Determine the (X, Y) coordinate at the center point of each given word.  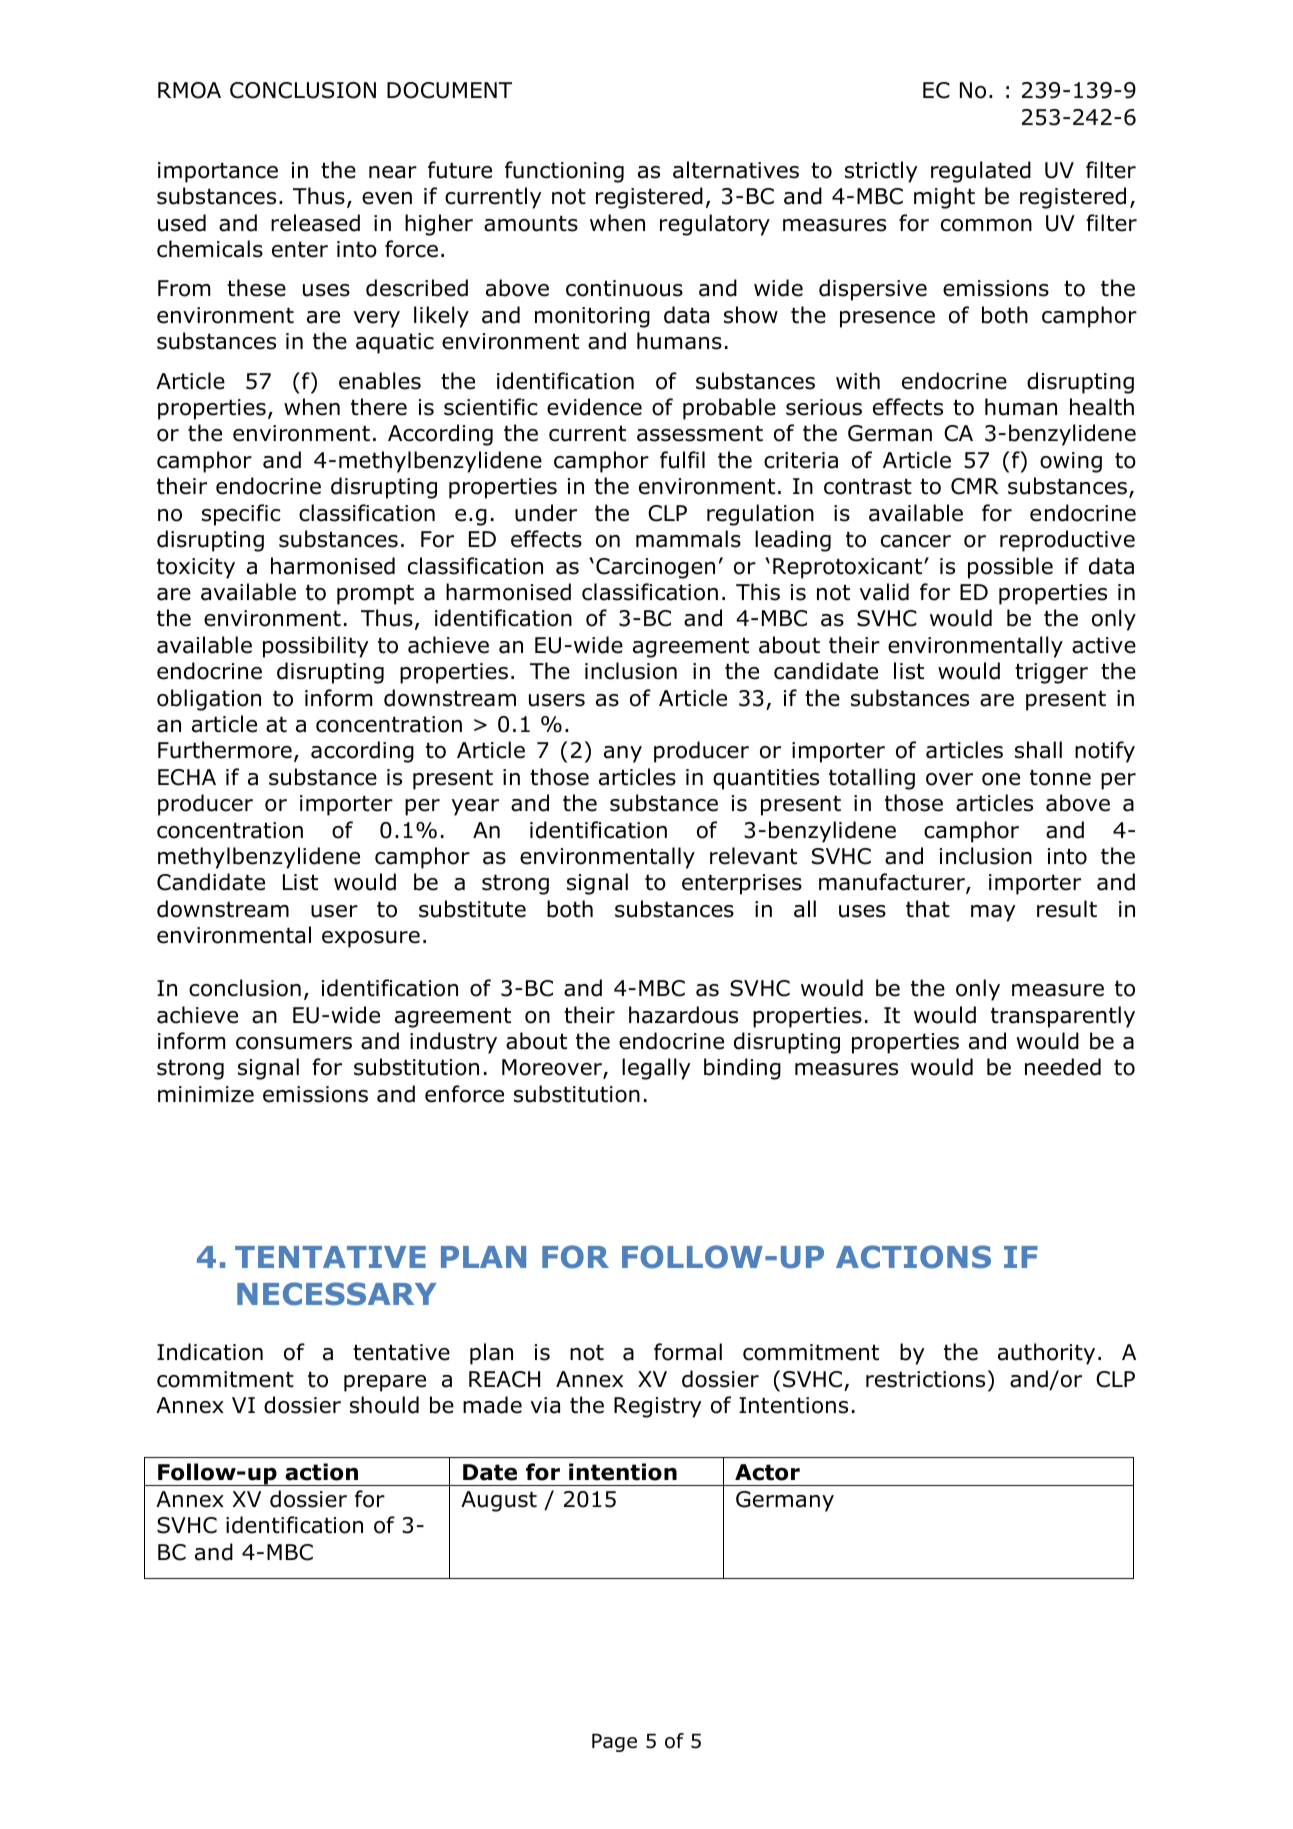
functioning (564, 172)
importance (218, 172)
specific (241, 515)
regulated (981, 172)
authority (1046, 1354)
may (993, 913)
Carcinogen (655, 568)
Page (614, 1742)
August (499, 1501)
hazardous (683, 1015)
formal (688, 1352)
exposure (371, 939)
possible (1010, 568)
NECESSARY (337, 1294)
